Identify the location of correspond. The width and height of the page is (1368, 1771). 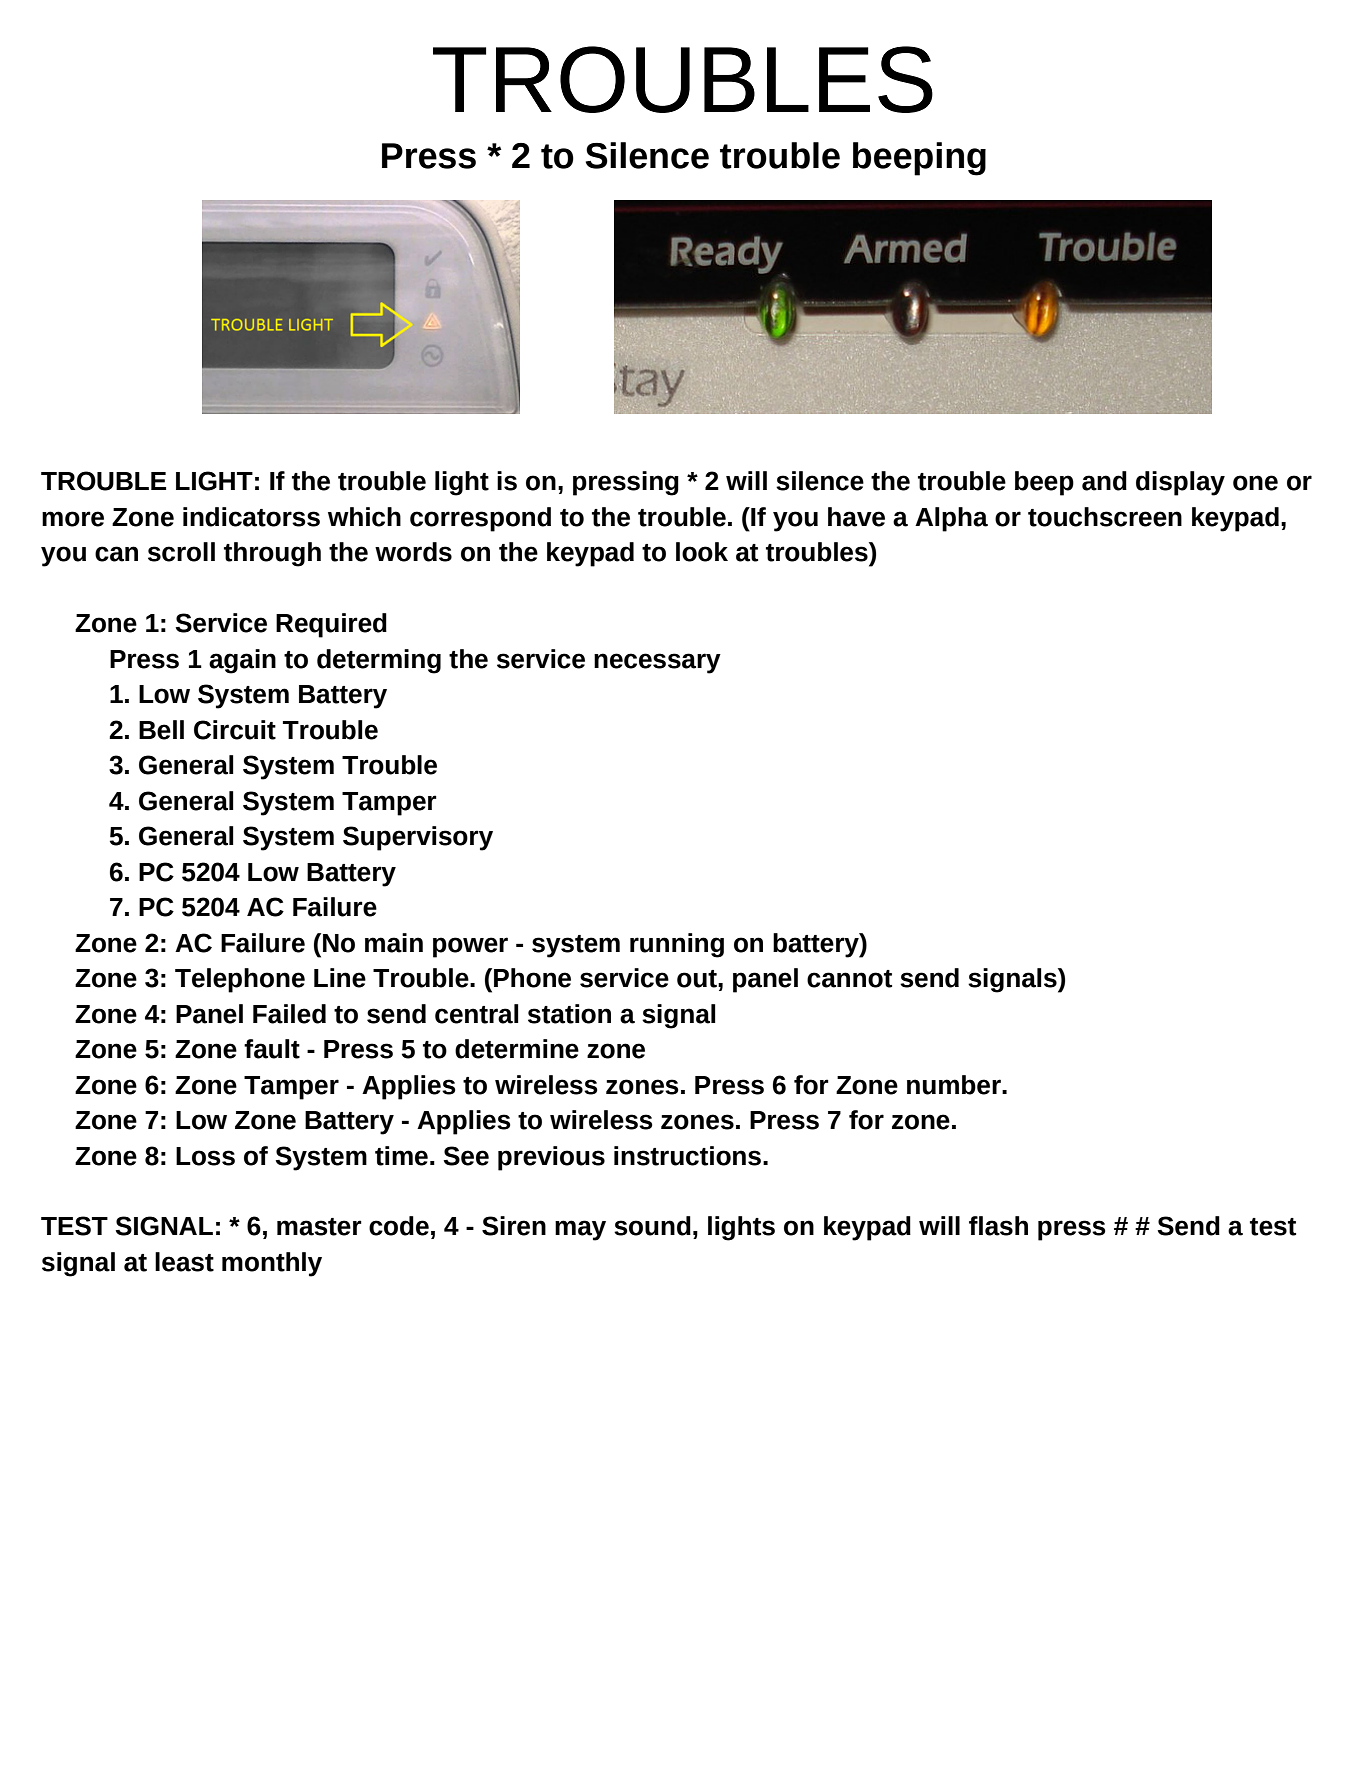
(480, 519).
